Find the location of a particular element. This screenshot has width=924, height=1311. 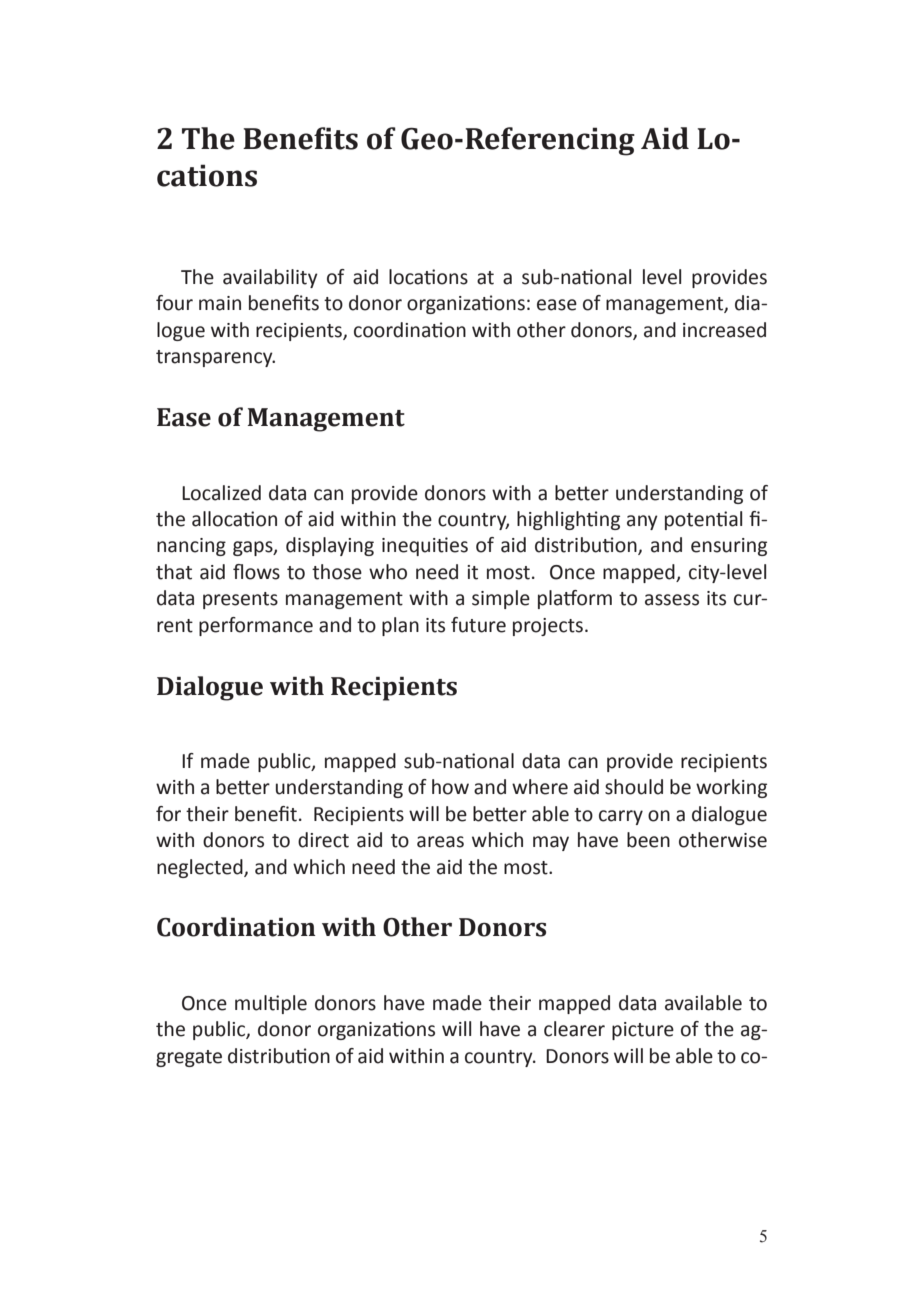

direct is located at coordinates (323, 840).
